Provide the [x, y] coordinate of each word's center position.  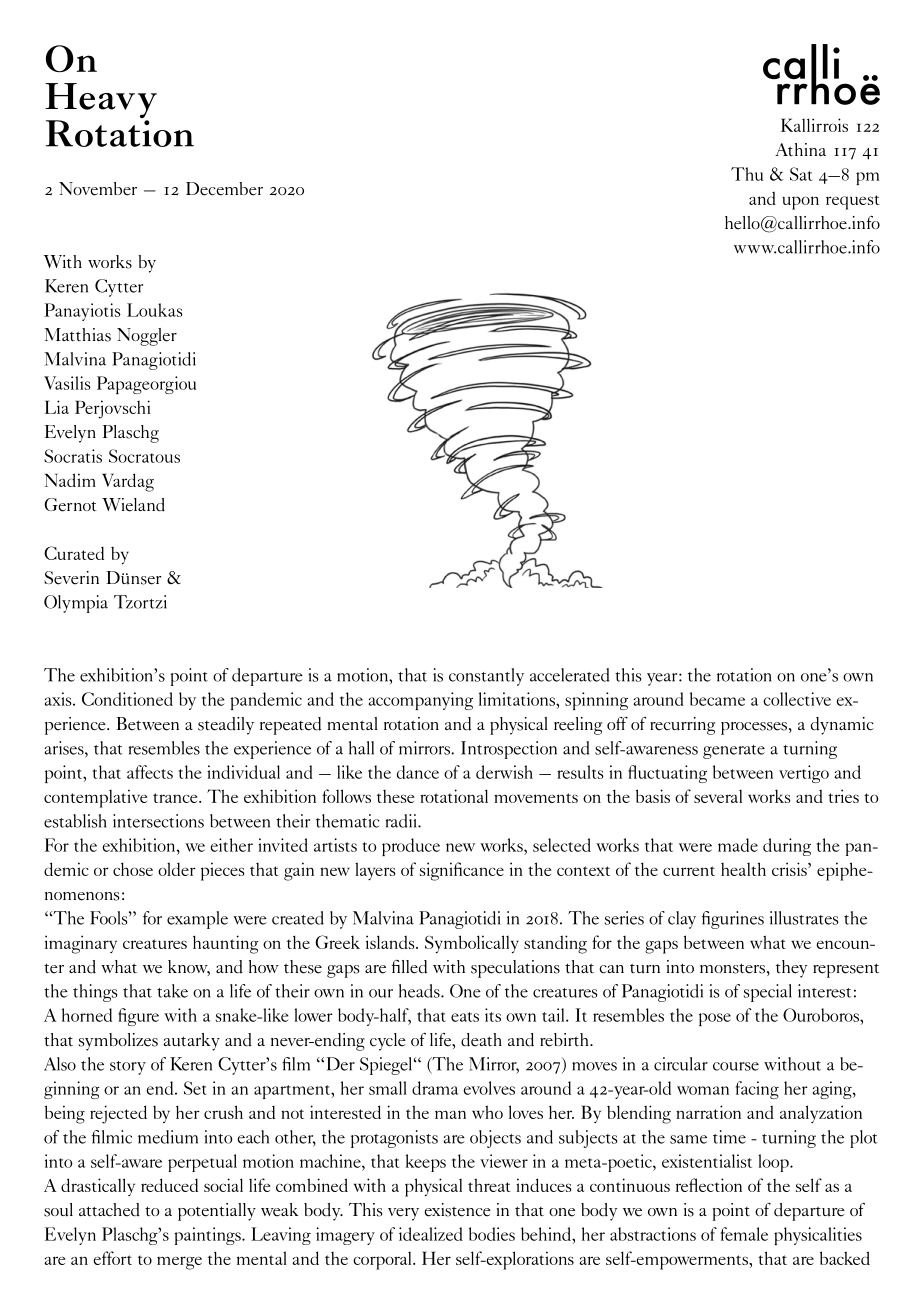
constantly [486, 677]
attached [109, 1210]
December [224, 189]
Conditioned [127, 699]
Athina [800, 149]
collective [797, 699]
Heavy [101, 102]
